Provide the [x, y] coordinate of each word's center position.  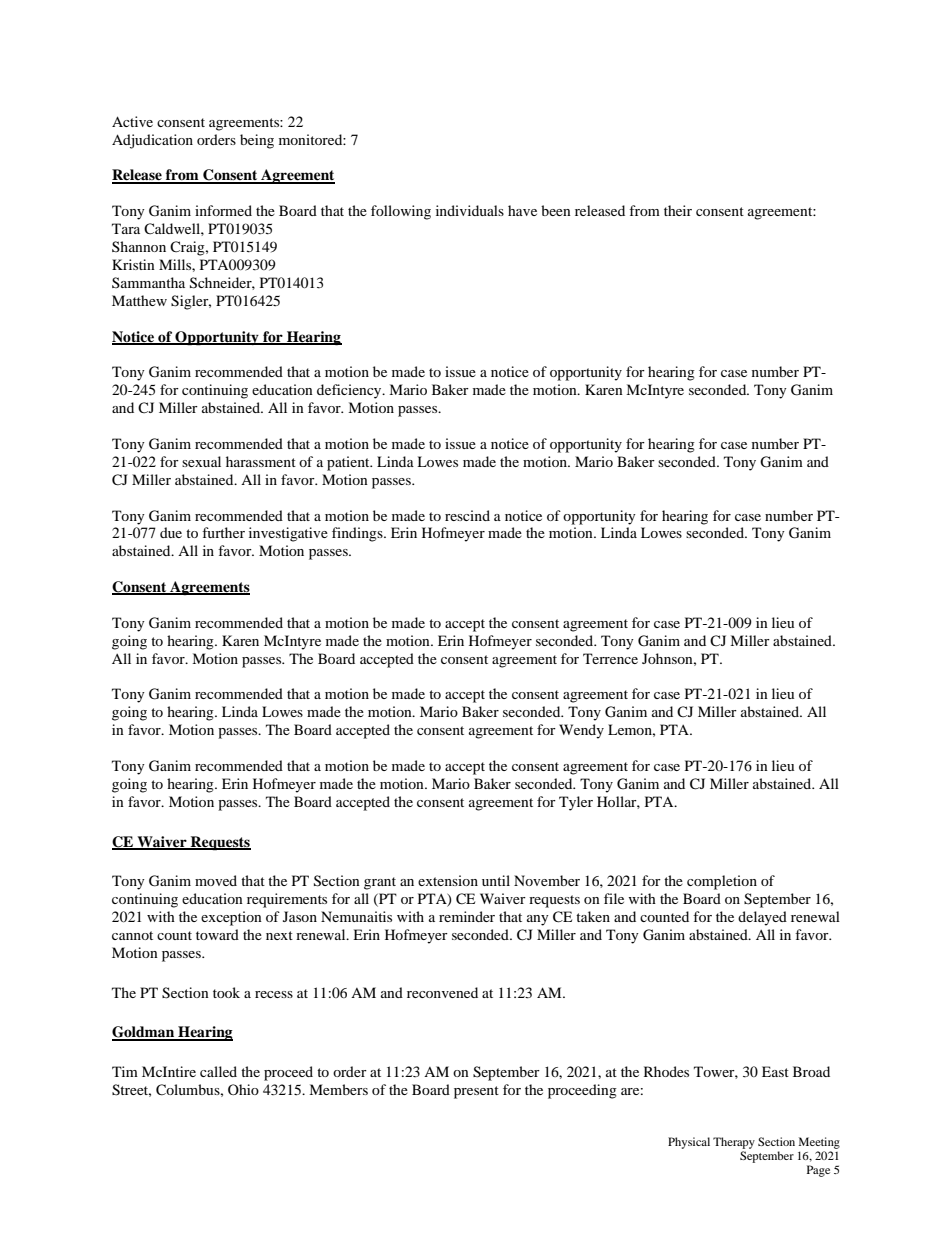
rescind [467, 515]
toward [217, 934]
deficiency [350, 391]
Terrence [610, 658]
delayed [762, 918]
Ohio [243, 1089]
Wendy [581, 731]
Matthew [139, 300]
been [556, 210]
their [678, 210]
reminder [467, 916]
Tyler [576, 803]
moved [216, 880]
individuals [470, 210]
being [257, 141]
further [223, 532]
